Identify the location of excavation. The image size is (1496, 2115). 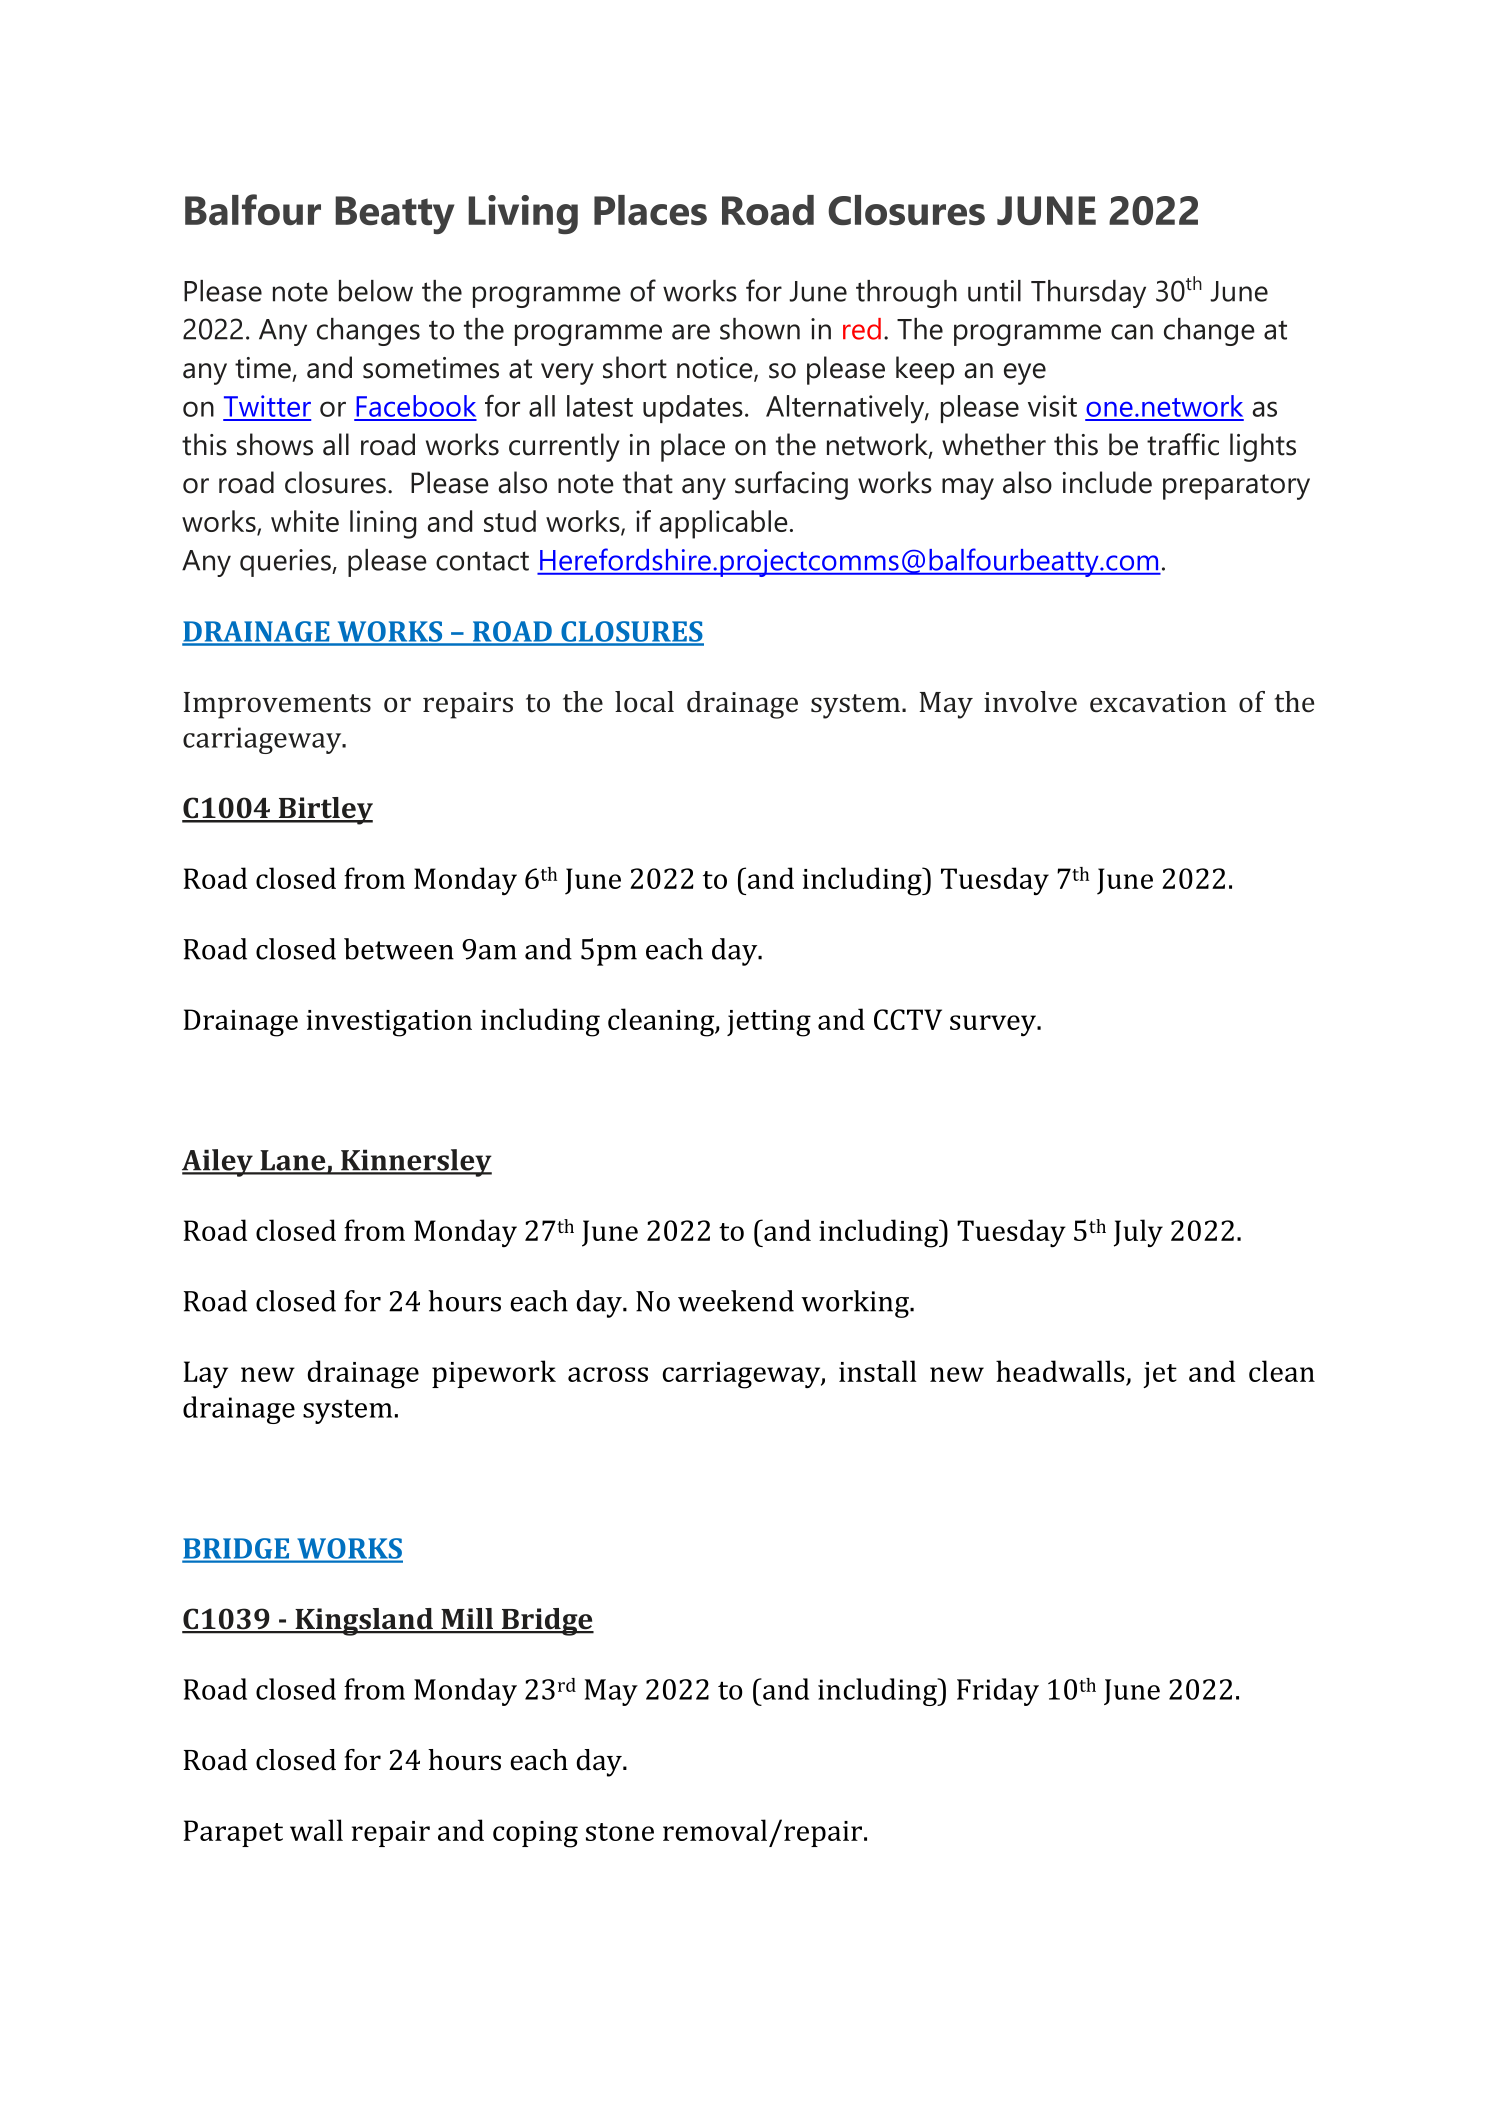
(1158, 702).
